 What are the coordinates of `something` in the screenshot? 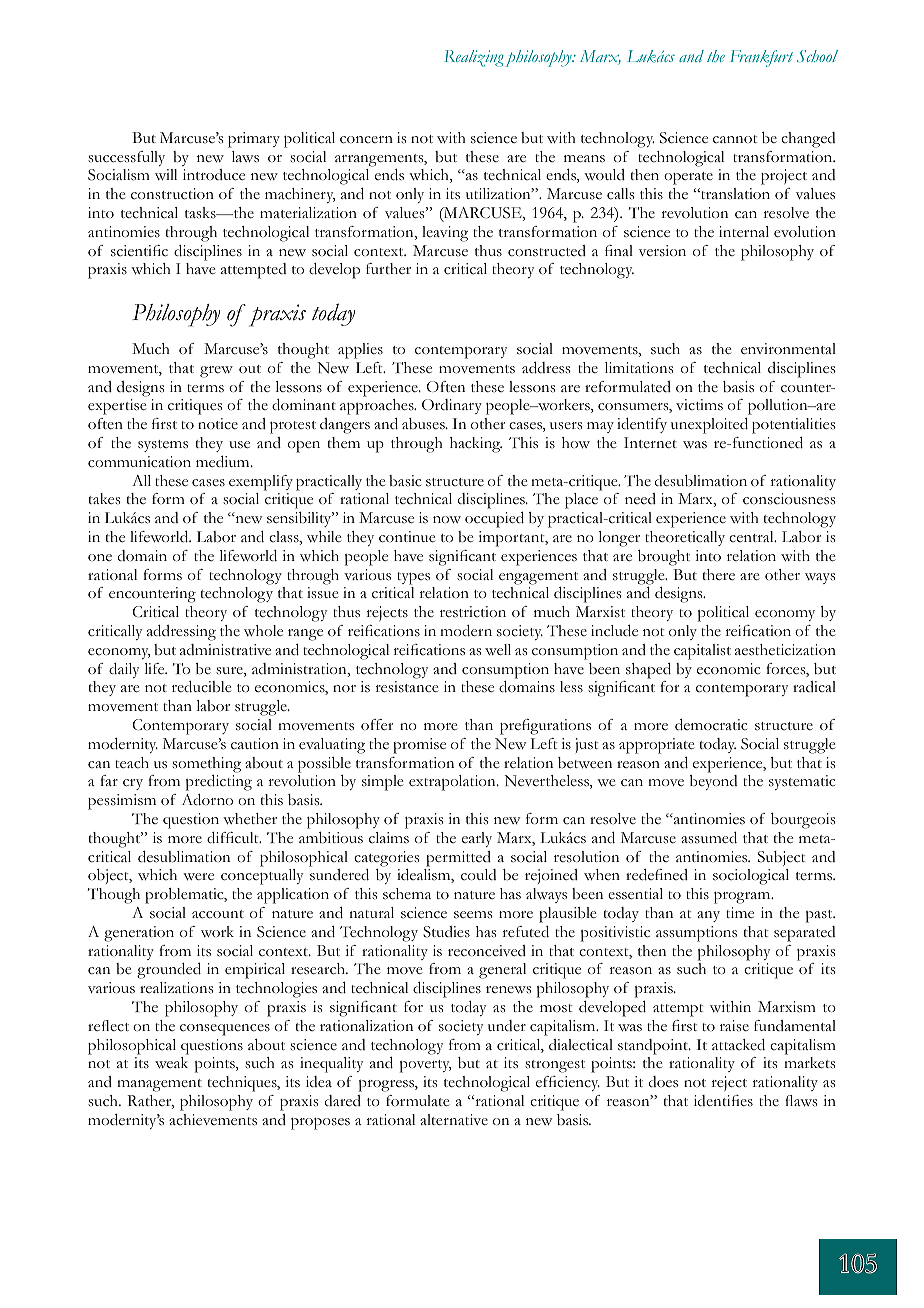 It's located at (206, 765).
